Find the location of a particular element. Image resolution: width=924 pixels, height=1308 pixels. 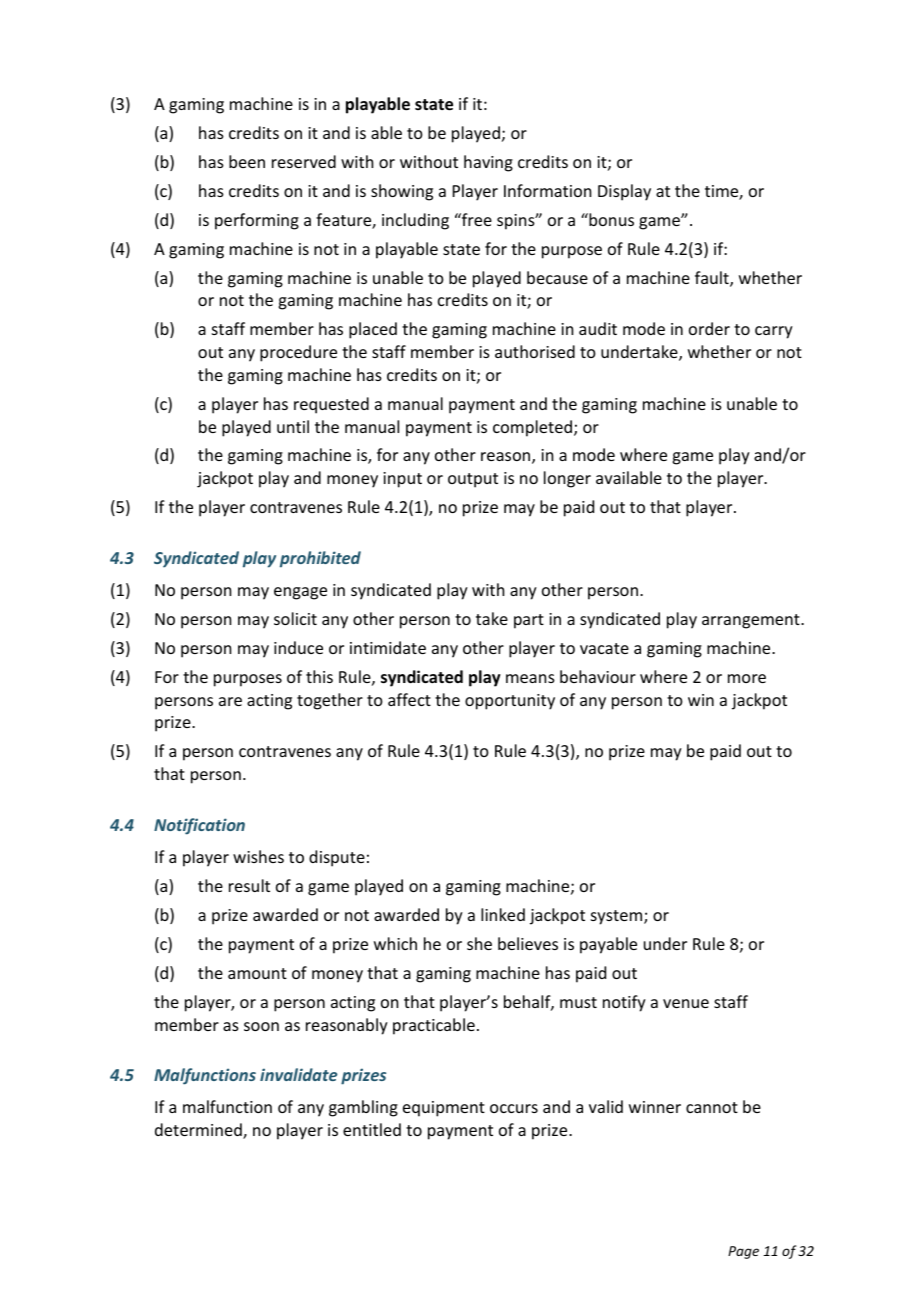

determined is located at coordinates (199, 1131).
